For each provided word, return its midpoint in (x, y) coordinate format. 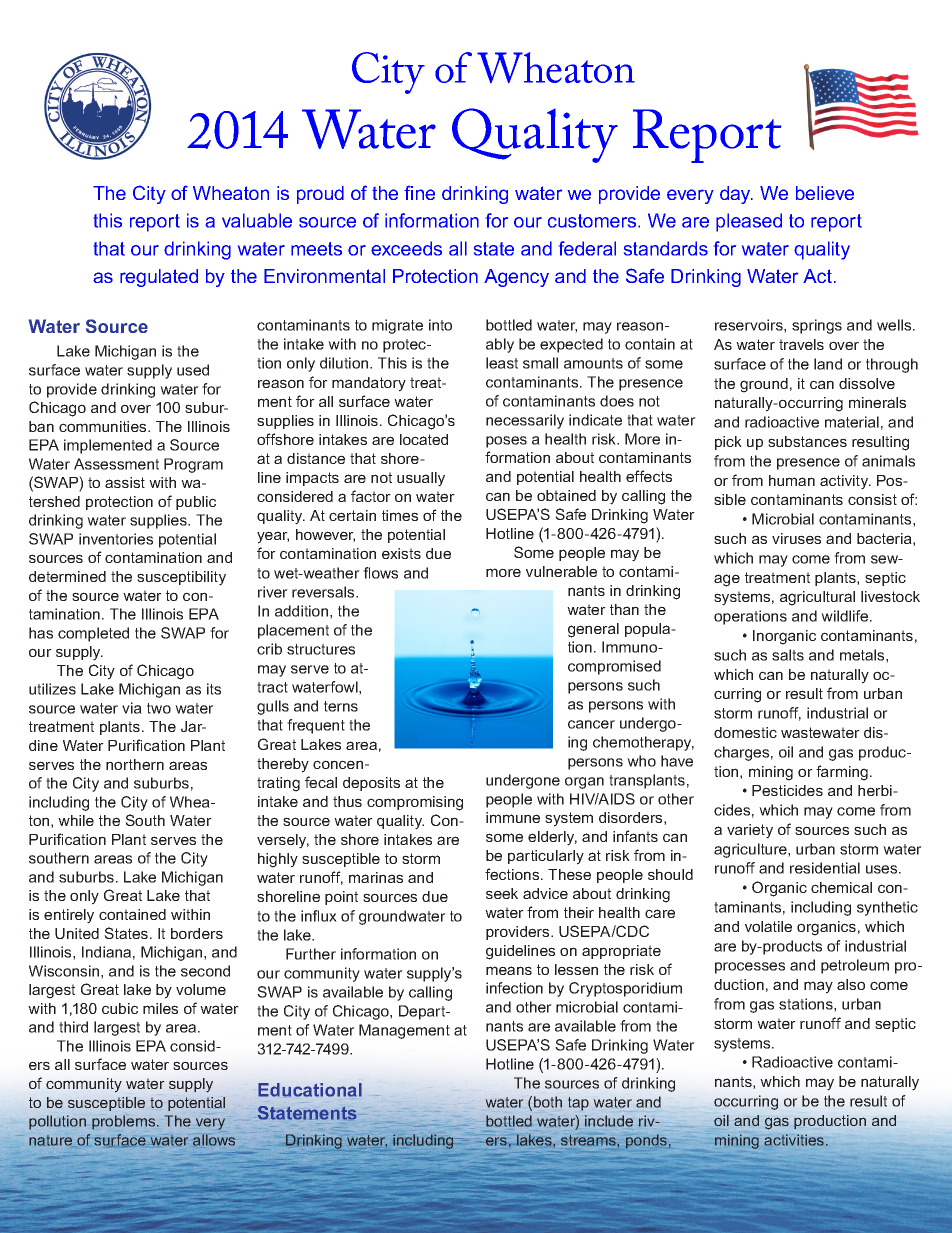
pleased (749, 222)
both (548, 1102)
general (593, 630)
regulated (159, 278)
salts (788, 655)
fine (419, 193)
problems (125, 1122)
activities (795, 1140)
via (132, 708)
